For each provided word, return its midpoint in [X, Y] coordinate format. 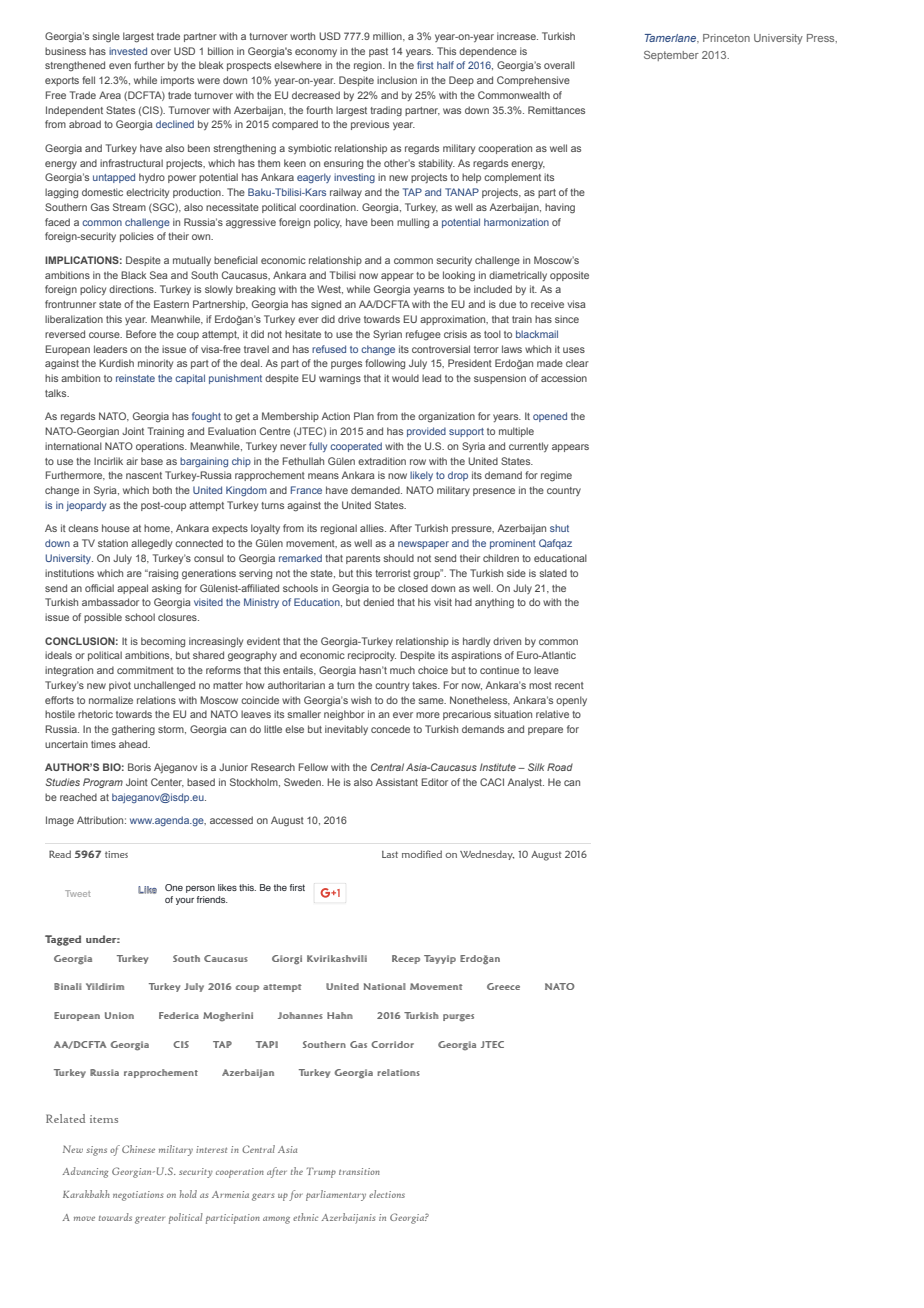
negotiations [138, 1196]
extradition [382, 461]
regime [556, 476]
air [132, 461]
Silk [536, 767]
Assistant [397, 782]
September [671, 56]
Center [167, 782]
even [120, 66]
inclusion [397, 80]
